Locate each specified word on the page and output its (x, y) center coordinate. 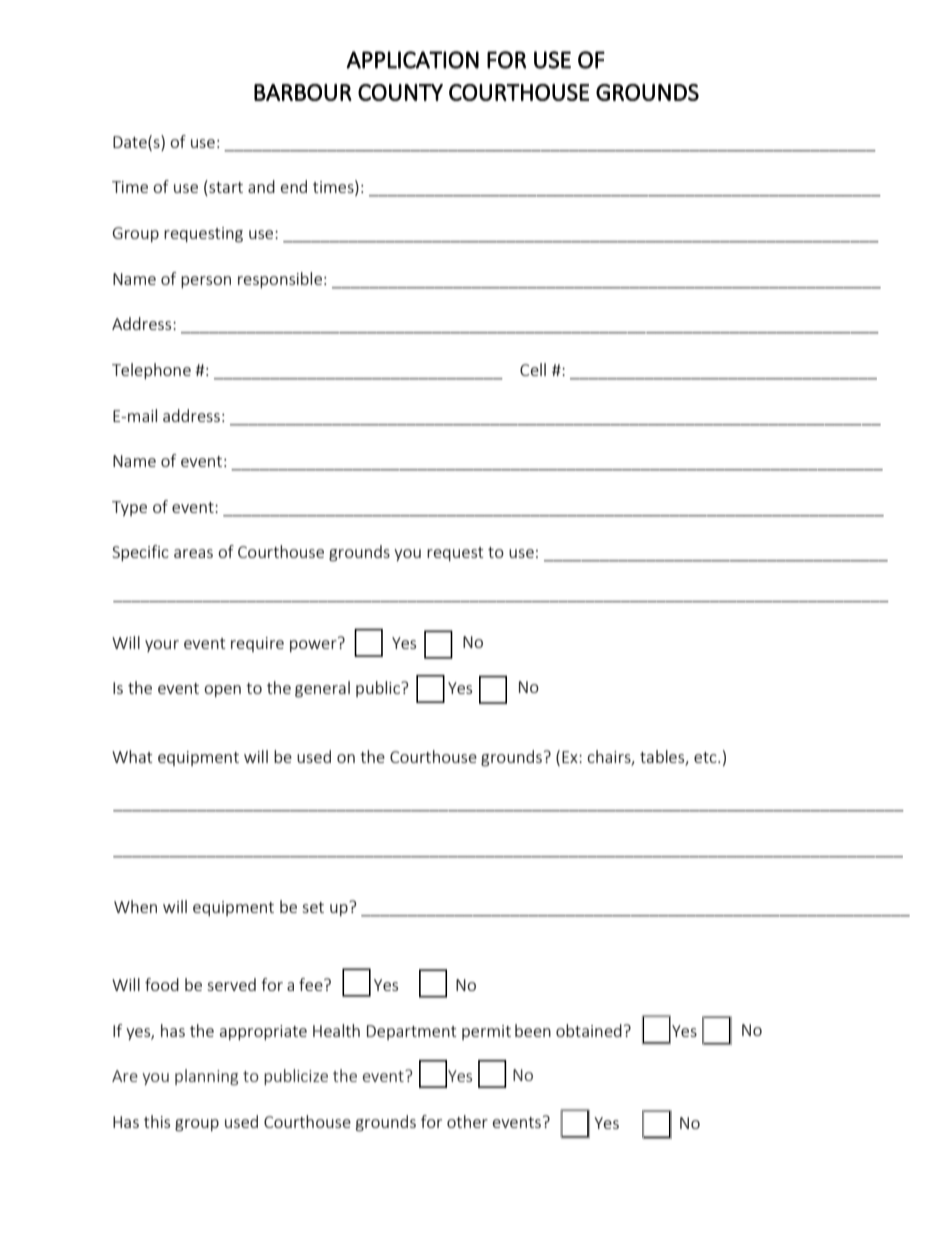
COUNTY (400, 92)
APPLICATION (412, 60)
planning (206, 1077)
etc (706, 757)
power (314, 644)
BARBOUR (303, 92)
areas (193, 553)
